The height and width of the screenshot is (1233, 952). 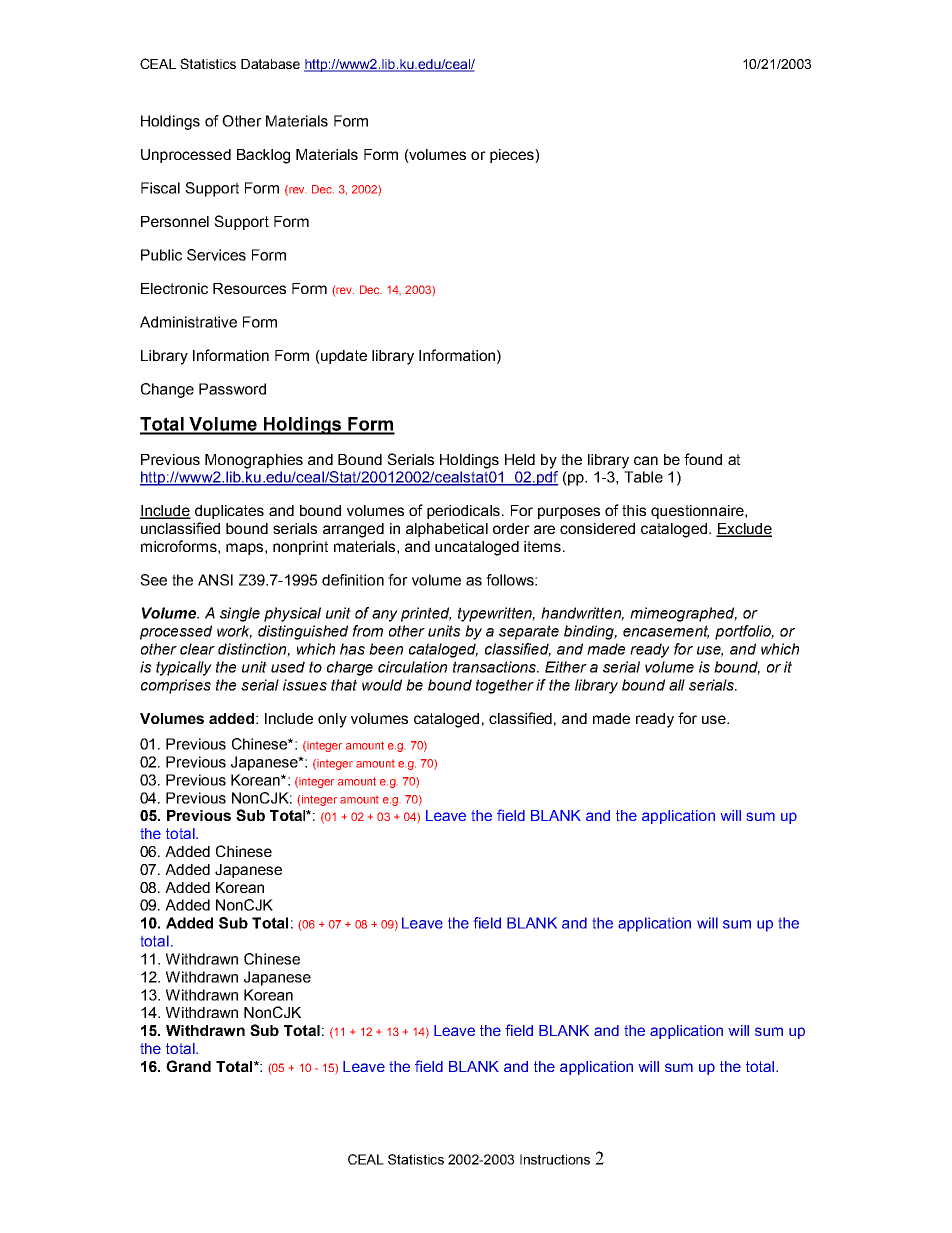 What do you see at coordinates (513, 156) in the screenshot?
I see `pieces` at bounding box center [513, 156].
